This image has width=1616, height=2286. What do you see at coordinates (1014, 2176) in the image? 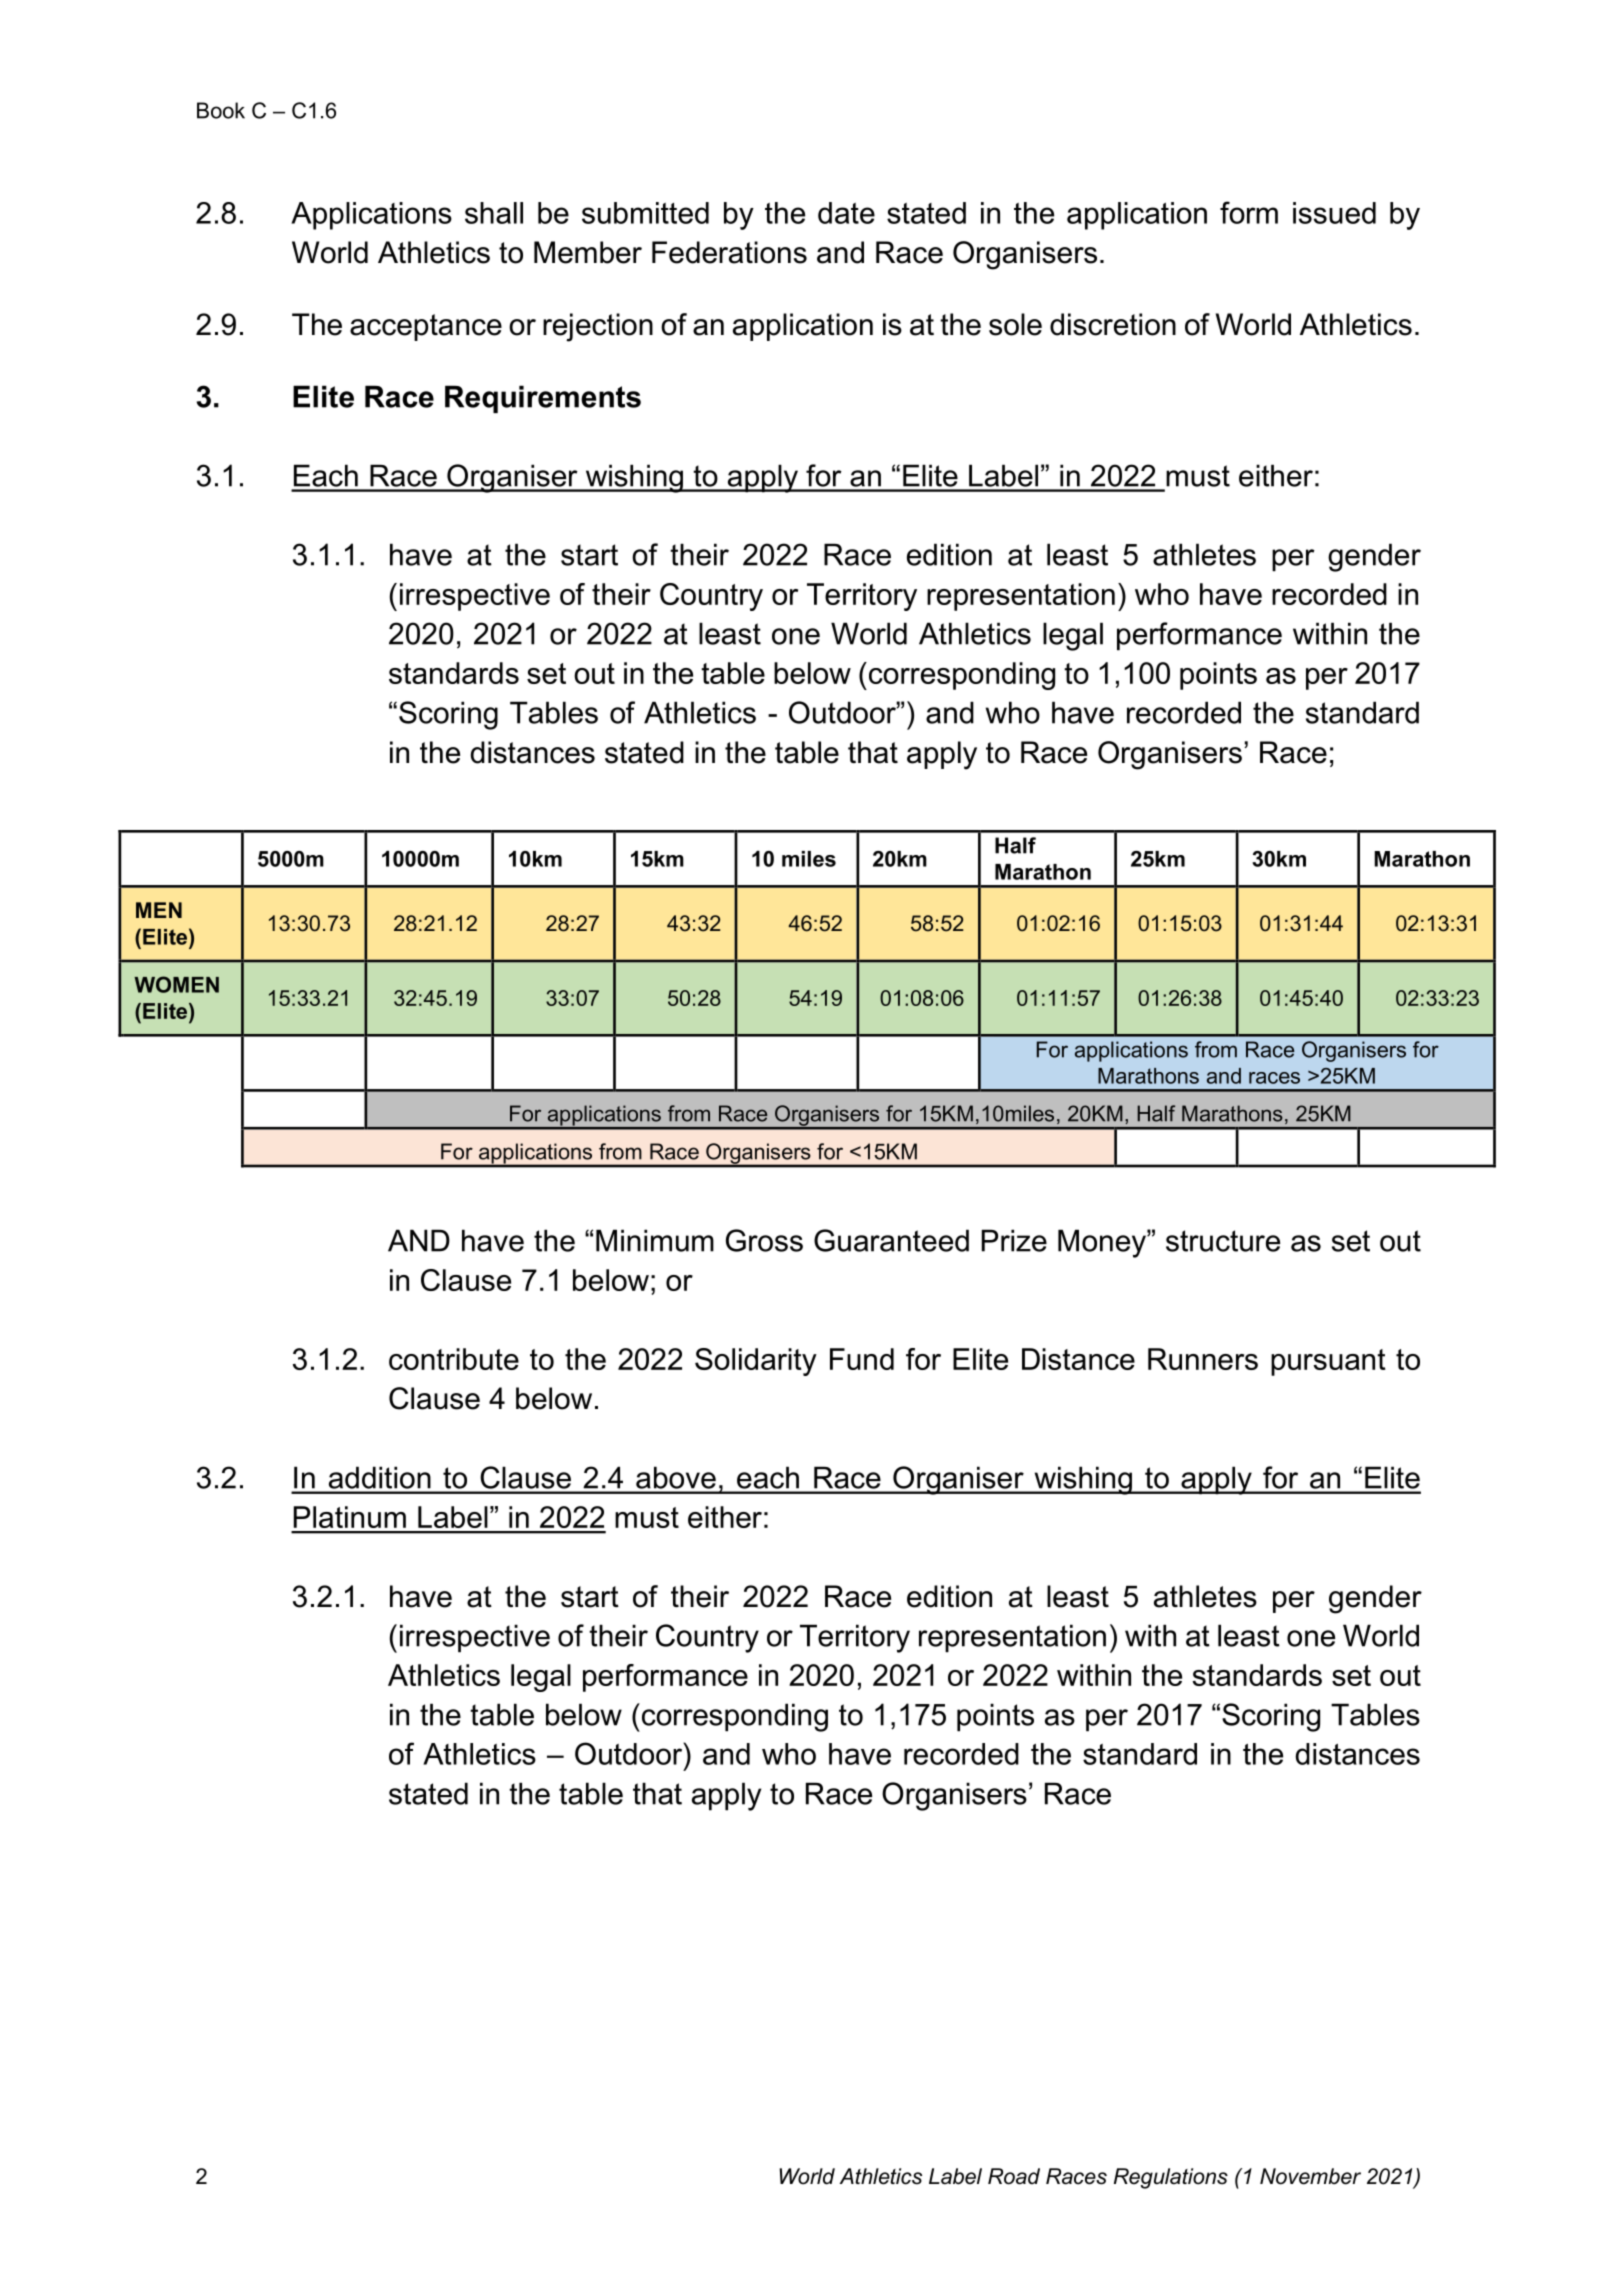
I see `Road` at bounding box center [1014, 2176].
